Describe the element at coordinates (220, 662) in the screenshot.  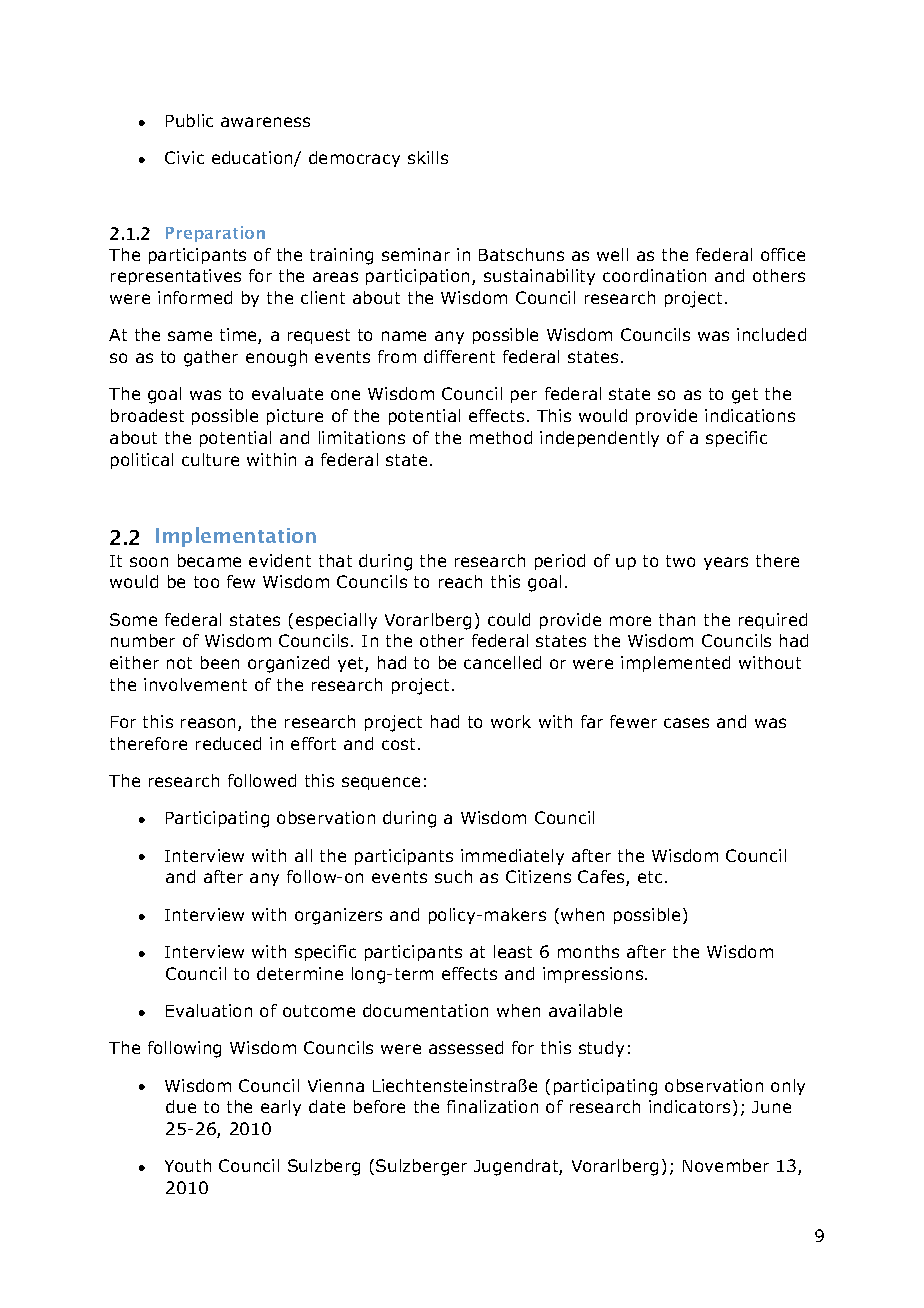
I see `been` at that location.
